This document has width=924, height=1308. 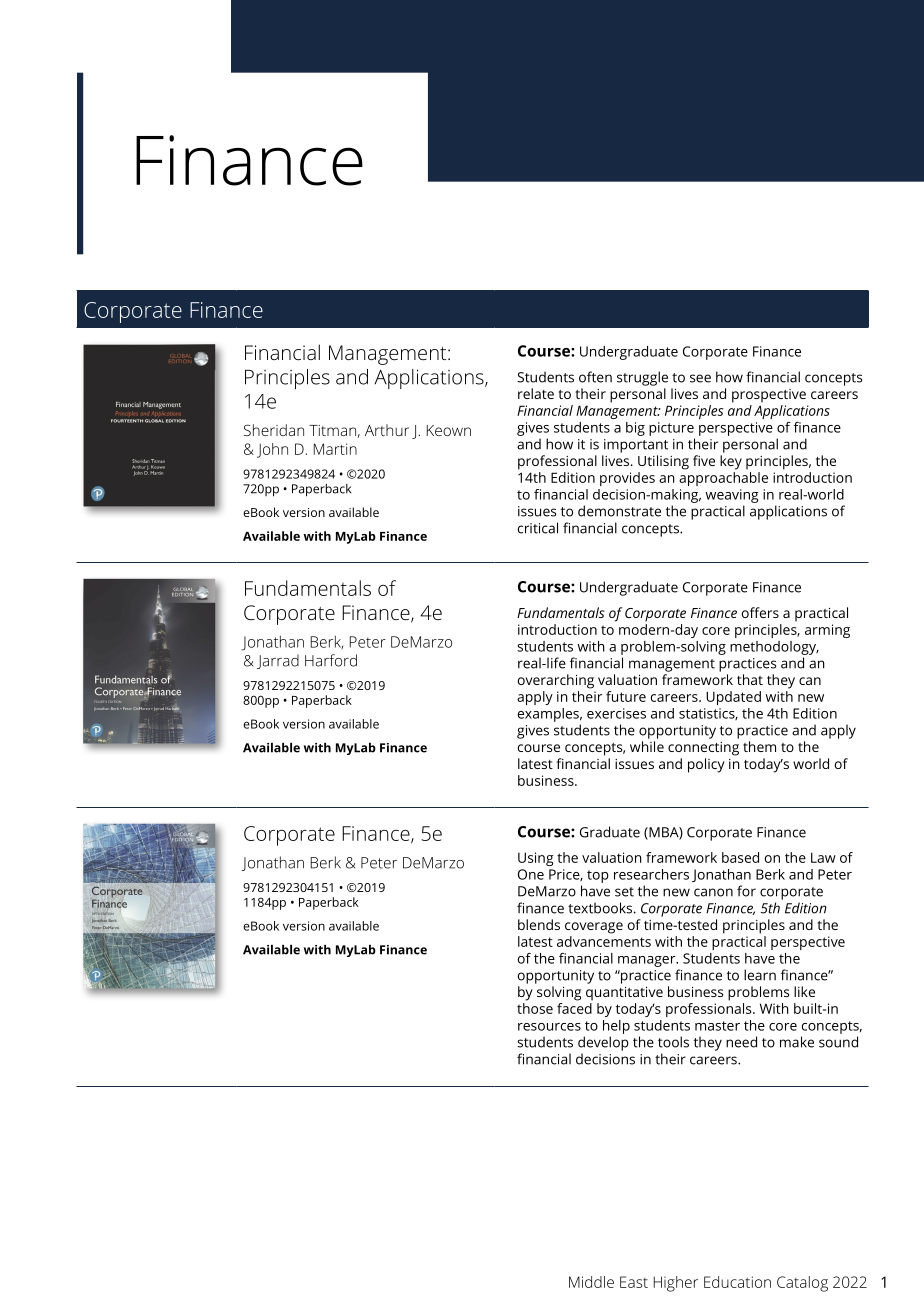 What do you see at coordinates (535, 1008) in the document?
I see `those` at bounding box center [535, 1008].
